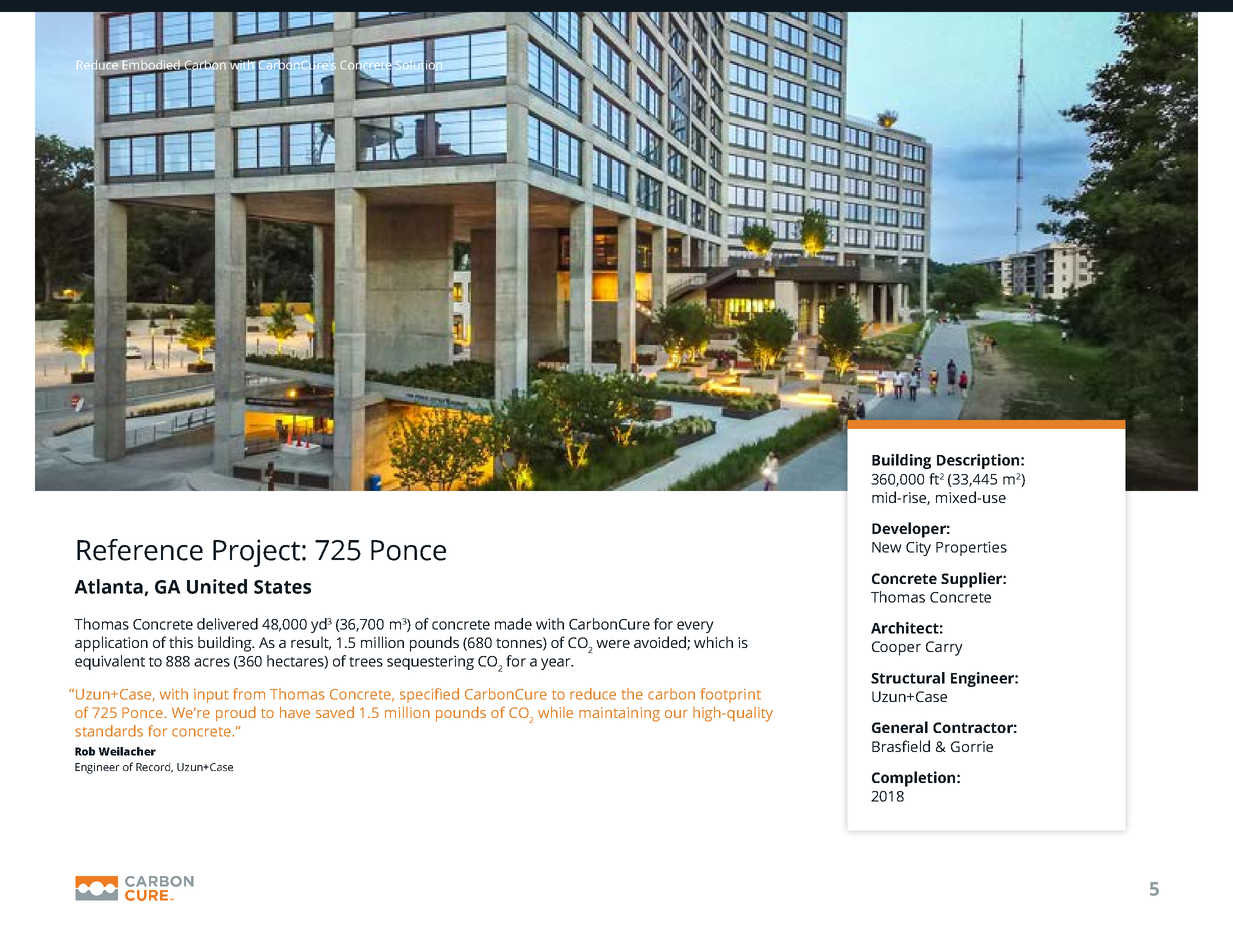 The height and width of the image is (952, 1233). Describe the element at coordinates (217, 586) in the image. I see `United` at that location.
